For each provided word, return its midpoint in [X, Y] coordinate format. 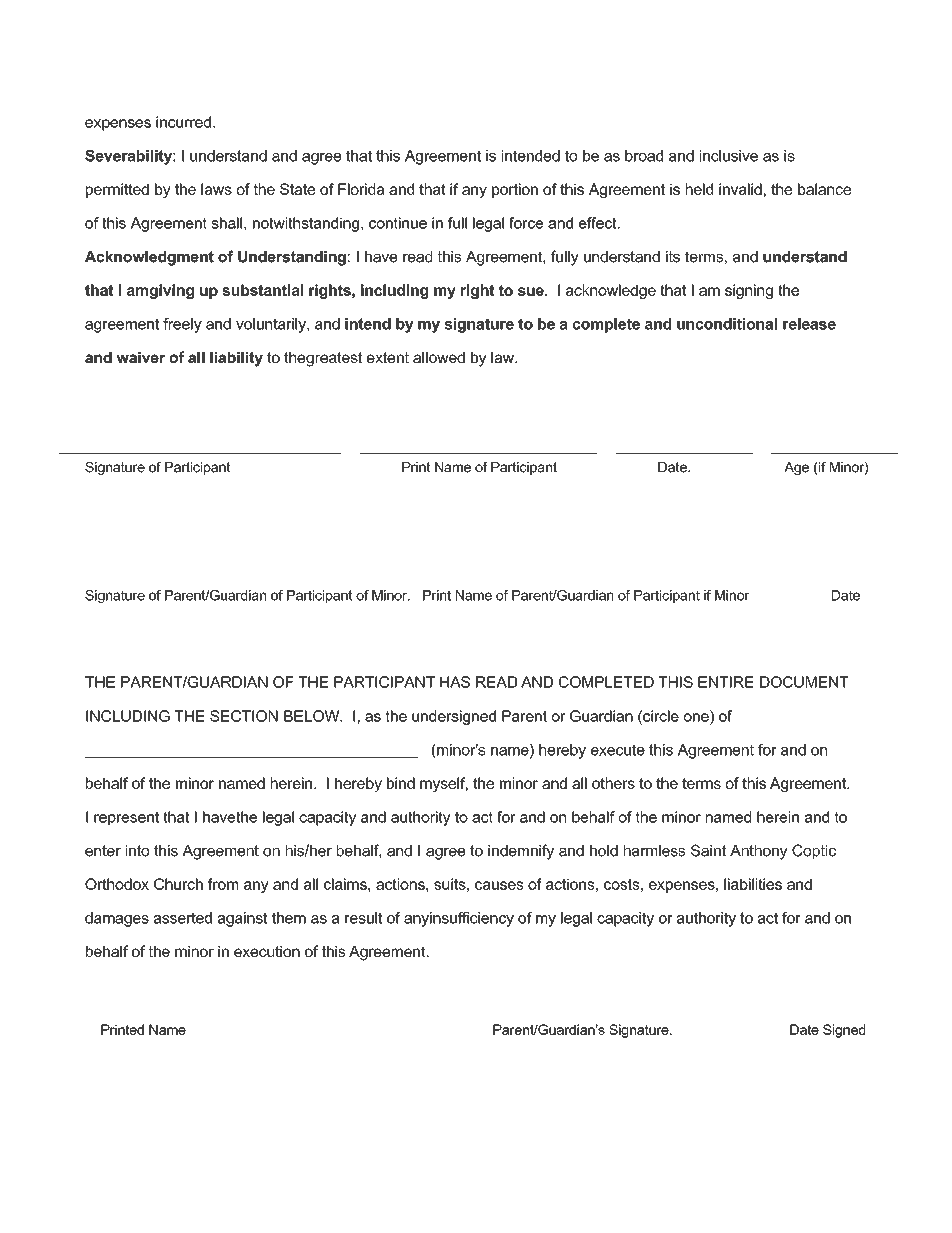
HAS [455, 682]
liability [236, 359]
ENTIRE [726, 682]
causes [499, 885]
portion [515, 190]
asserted [183, 918]
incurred [183, 122]
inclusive [729, 156]
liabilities [753, 884]
